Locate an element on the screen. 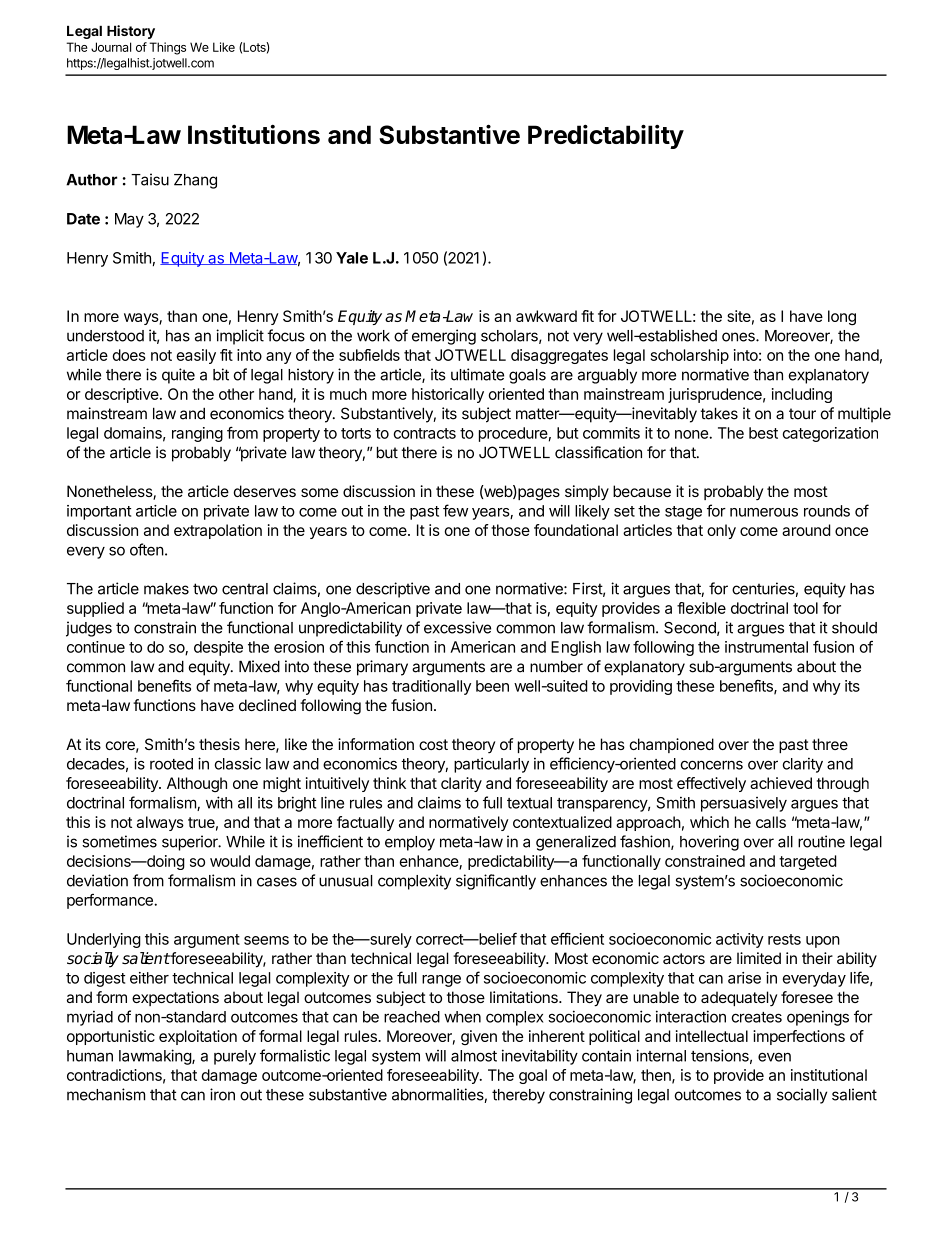 The width and height of the screenshot is (952, 1233). excessive is located at coordinates (457, 627).
